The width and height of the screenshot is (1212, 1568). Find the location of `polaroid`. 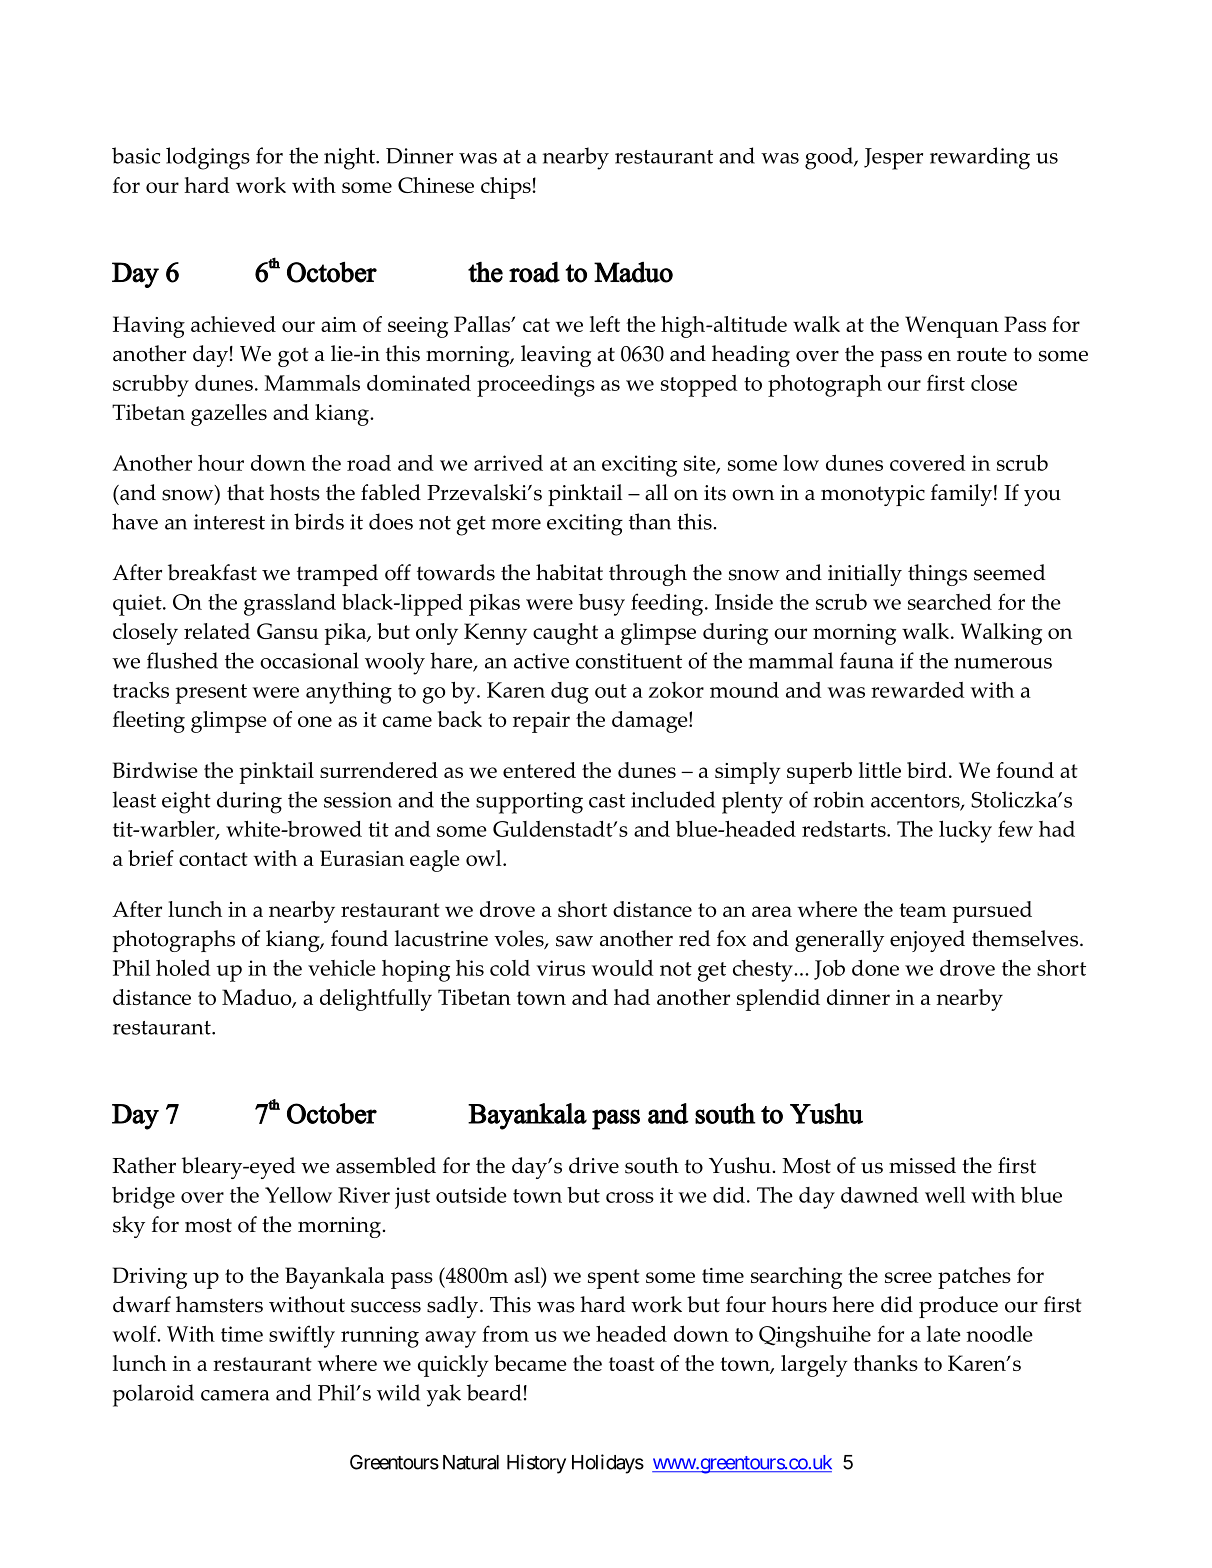

polaroid is located at coordinates (153, 1395).
